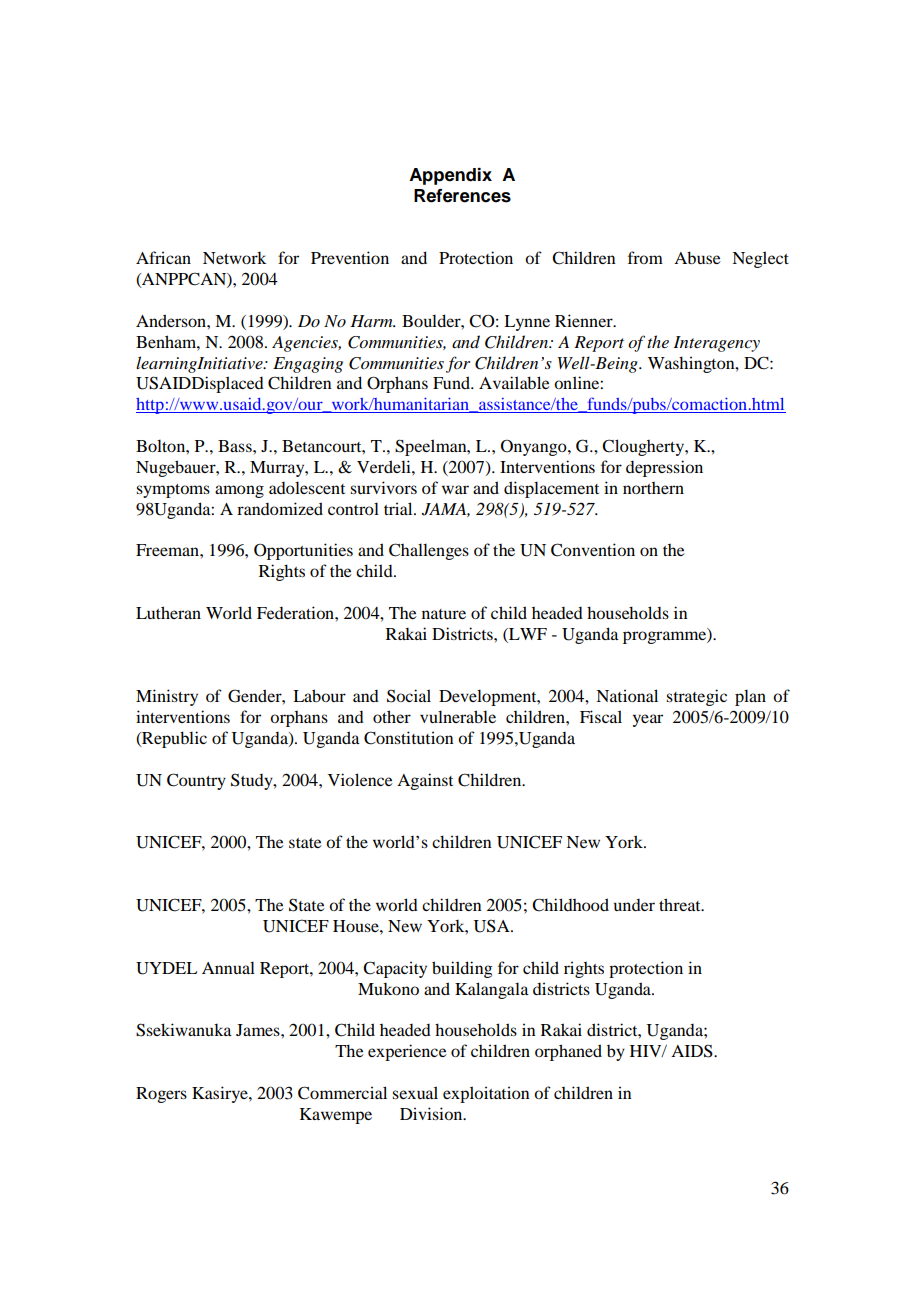 This page has width=924, height=1308. Describe the element at coordinates (163, 257) in the page. I see `African` at that location.
